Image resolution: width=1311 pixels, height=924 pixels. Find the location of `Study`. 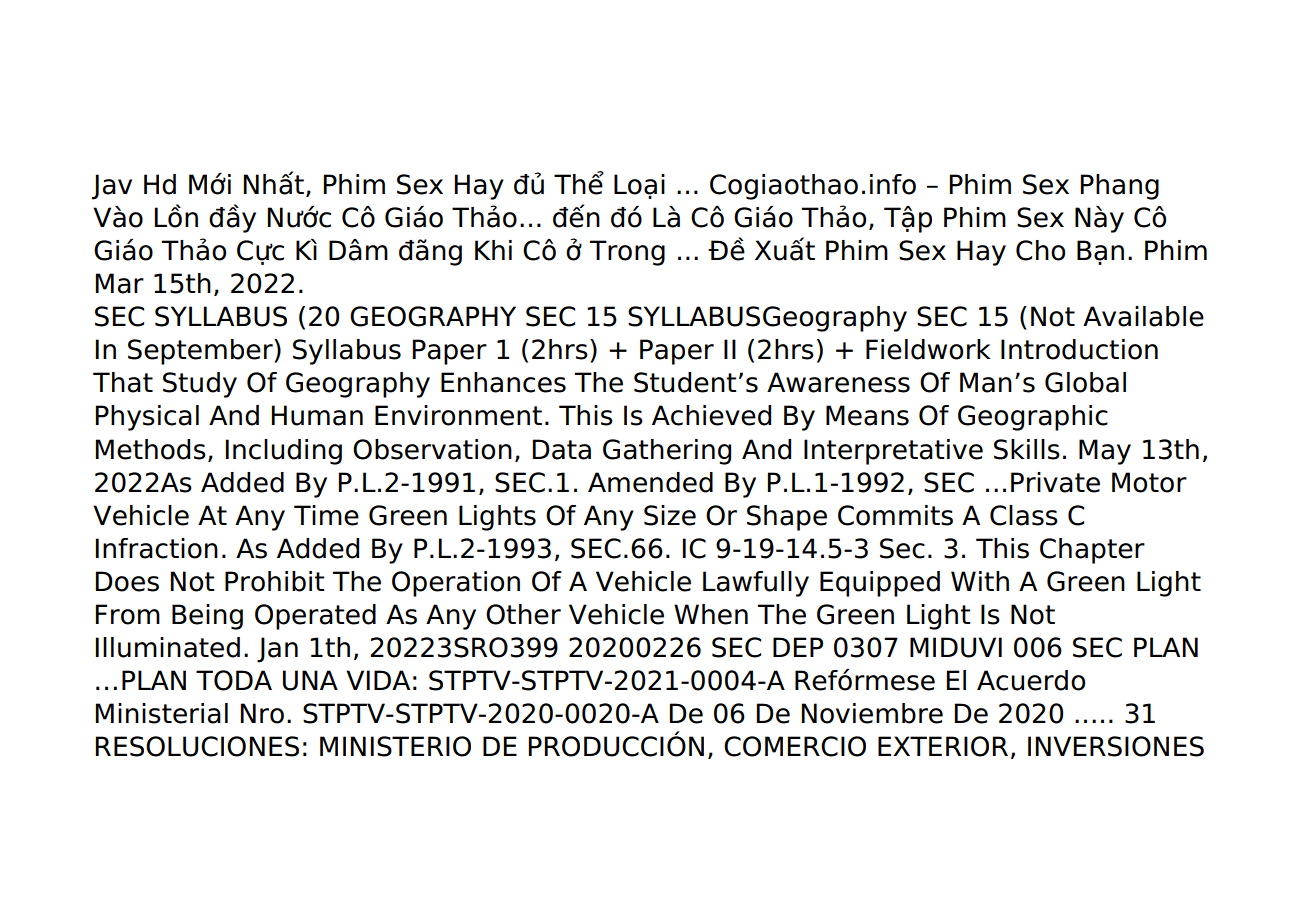

Study is located at coordinates (200, 385).
